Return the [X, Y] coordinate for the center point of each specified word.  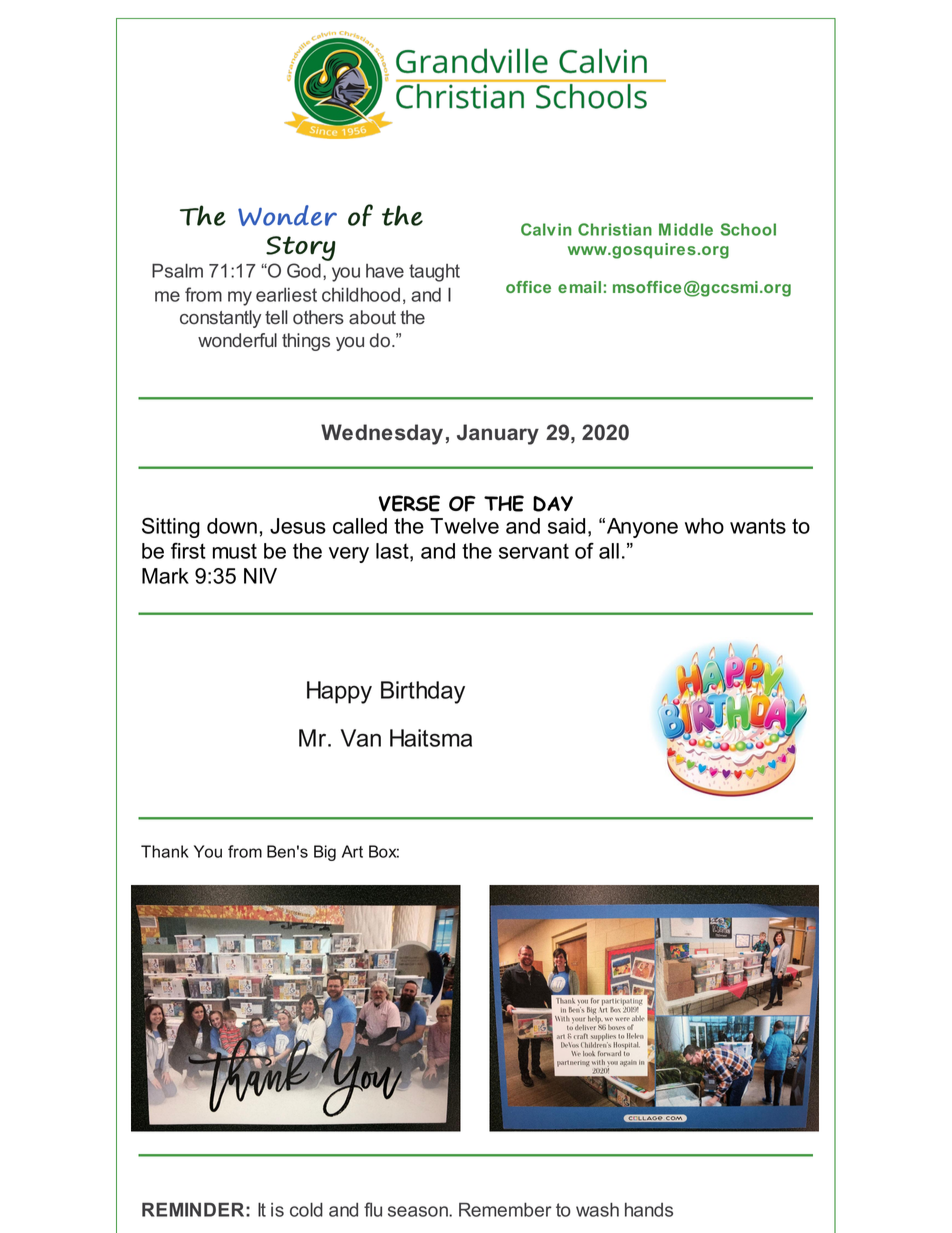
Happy [339, 692]
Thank [165, 851]
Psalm [177, 270]
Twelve [464, 526]
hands [649, 1210]
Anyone [642, 528]
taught [434, 273]
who [704, 526]
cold [306, 1209]
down [232, 526]
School [748, 229]
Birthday [423, 692]
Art [352, 851]
